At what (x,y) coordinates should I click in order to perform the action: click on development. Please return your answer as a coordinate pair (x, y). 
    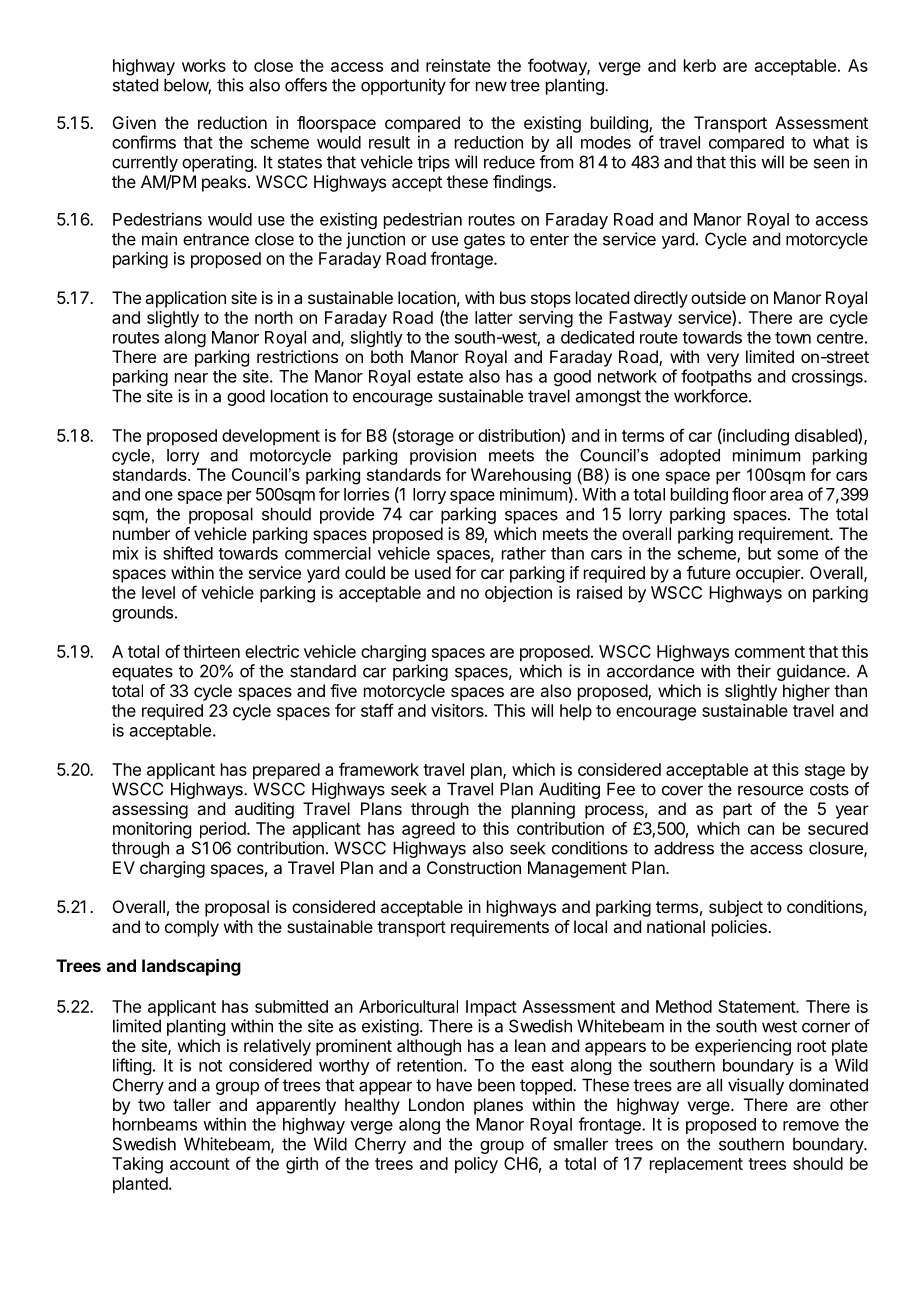
    Looking at the image, I should click on (271, 437).
